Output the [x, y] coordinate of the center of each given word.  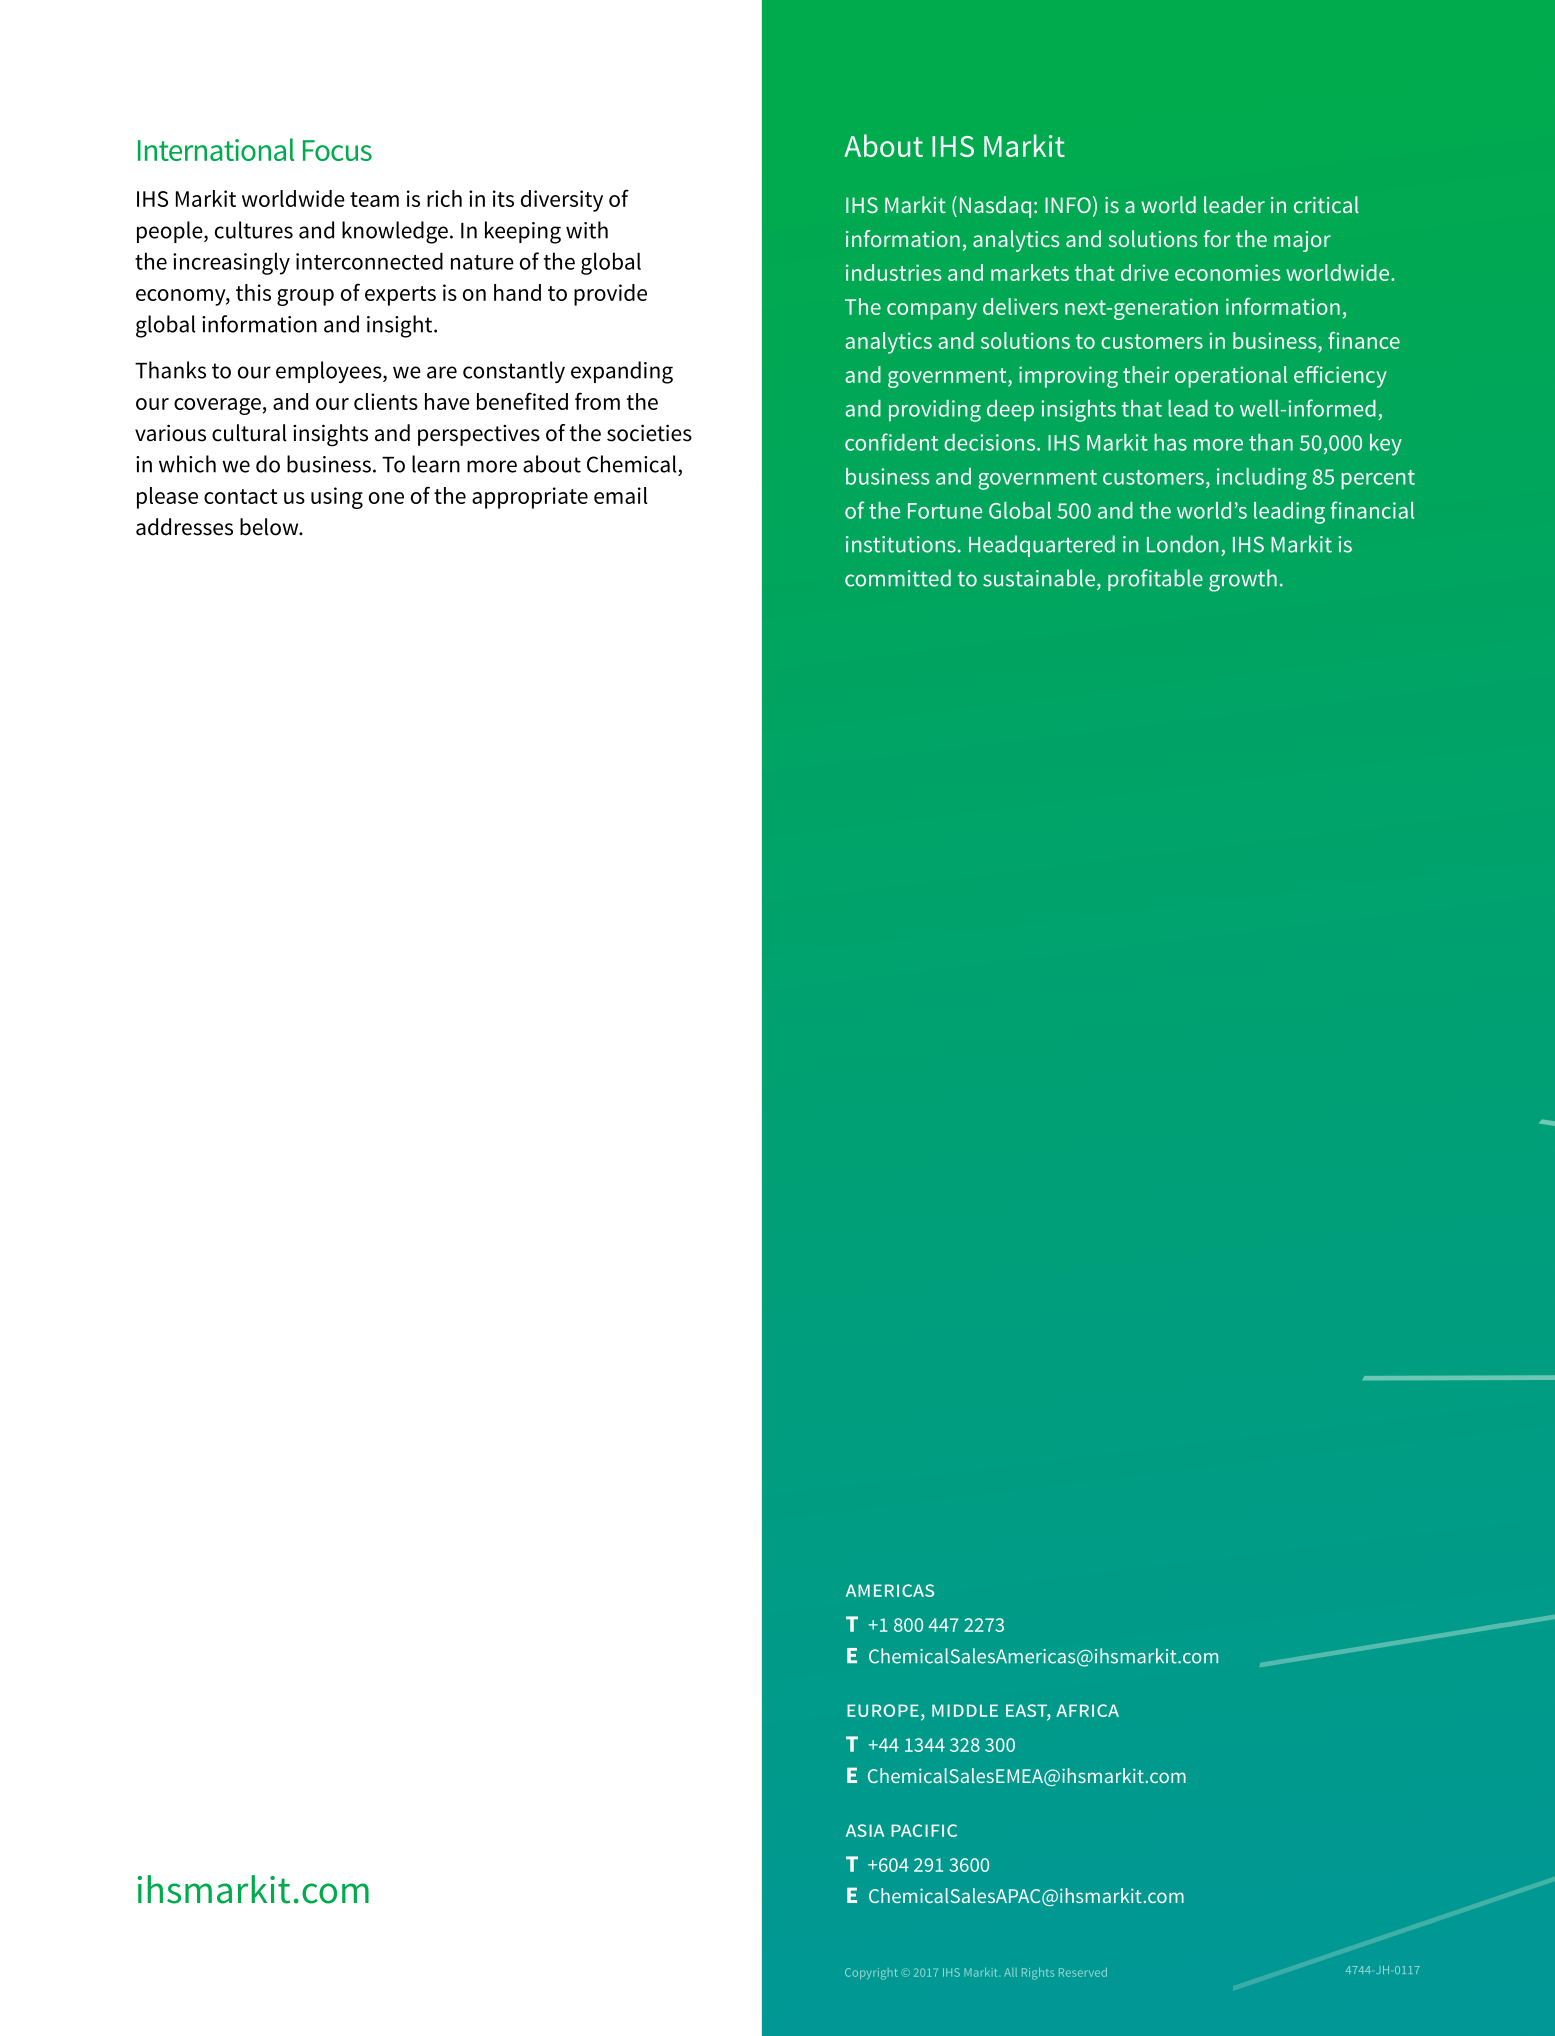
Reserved [1083, 1972]
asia [865, 1830]
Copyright [871, 1974]
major [1302, 241]
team [374, 199]
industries [894, 272]
